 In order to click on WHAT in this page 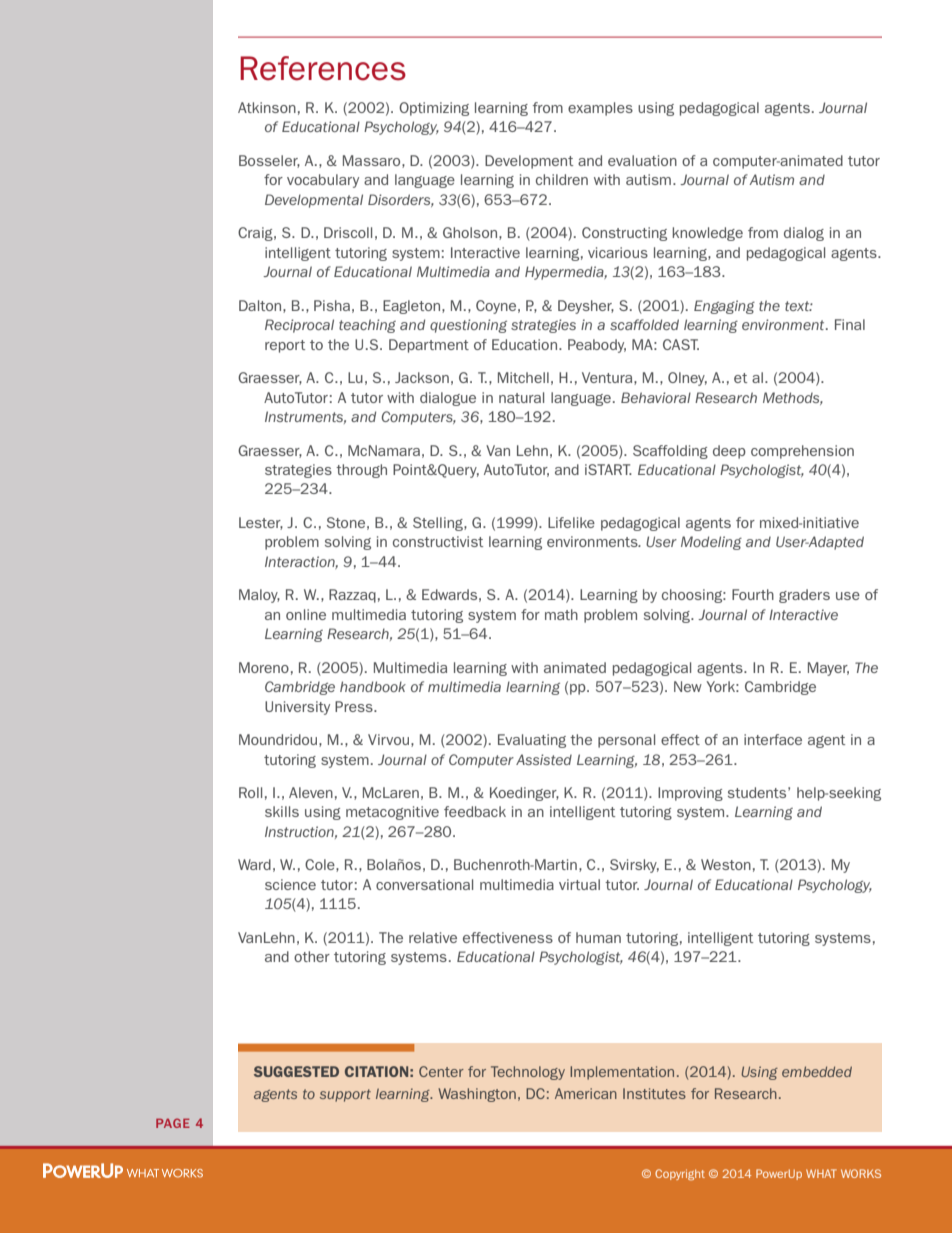, I will do `click(821, 1173)`.
